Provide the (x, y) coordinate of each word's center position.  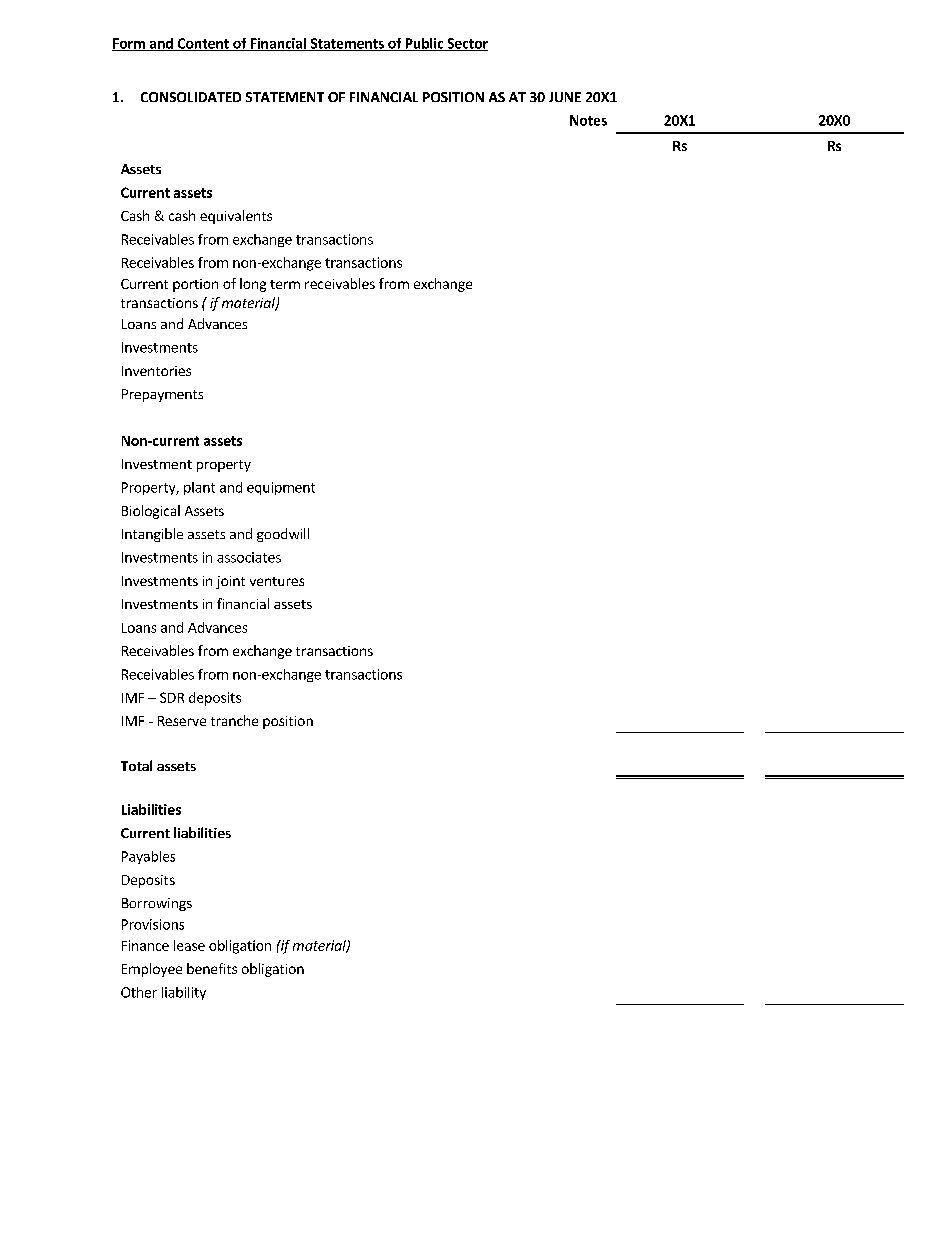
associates (249, 557)
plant (199, 488)
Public (424, 44)
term (285, 284)
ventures (277, 581)
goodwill (283, 535)
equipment (281, 488)
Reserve (182, 721)
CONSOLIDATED (191, 97)
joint (230, 582)
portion (195, 285)
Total (136, 765)
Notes (588, 120)
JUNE (565, 97)
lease (189, 945)
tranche (234, 720)
